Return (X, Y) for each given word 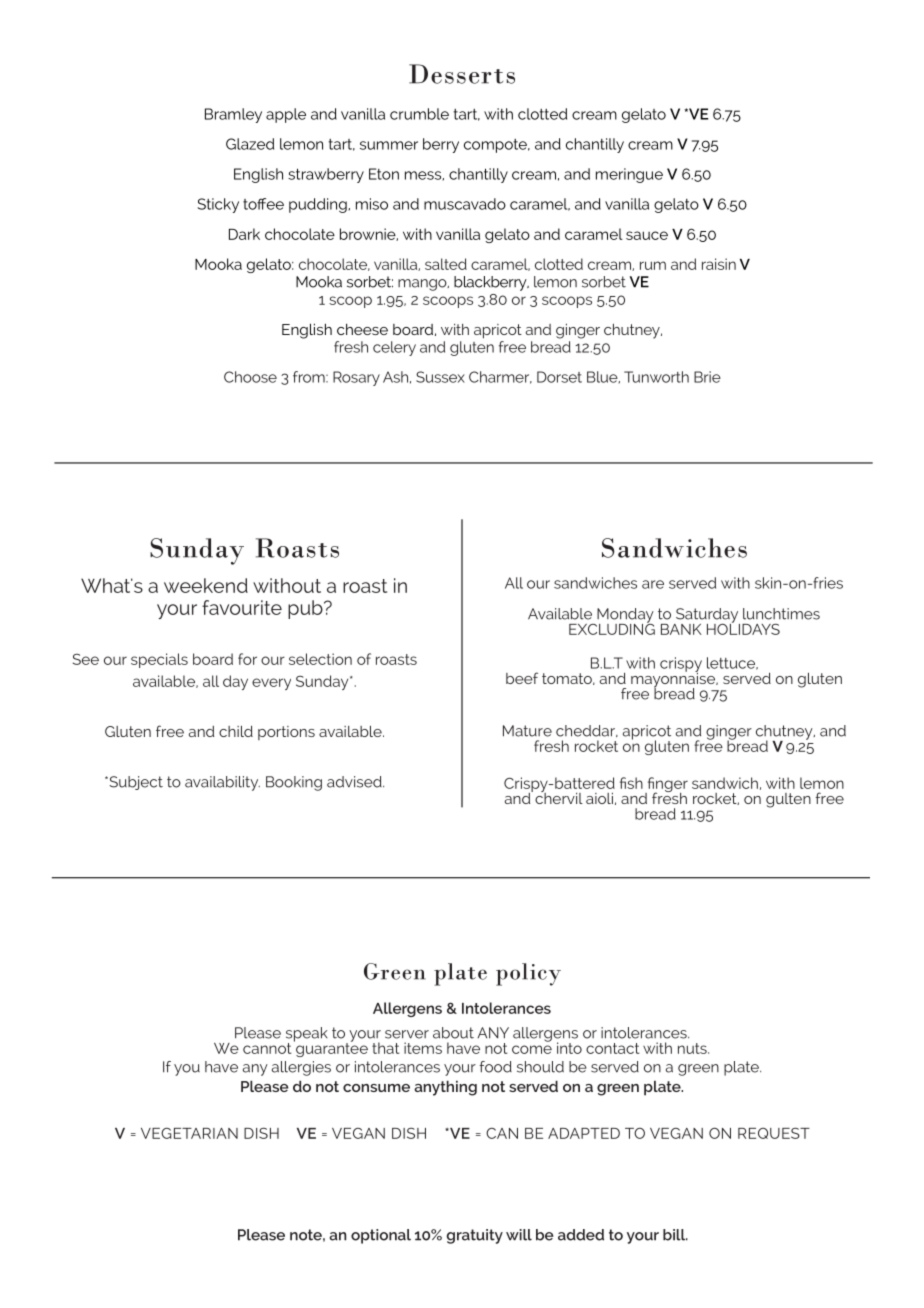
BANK (681, 629)
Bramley (233, 115)
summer (389, 145)
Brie (707, 377)
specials (159, 660)
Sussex (440, 377)
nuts (693, 1048)
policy (528, 974)
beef (522, 678)
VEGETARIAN (189, 1133)
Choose (250, 377)
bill (675, 1235)
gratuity (475, 1236)
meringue (629, 175)
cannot (267, 1048)
